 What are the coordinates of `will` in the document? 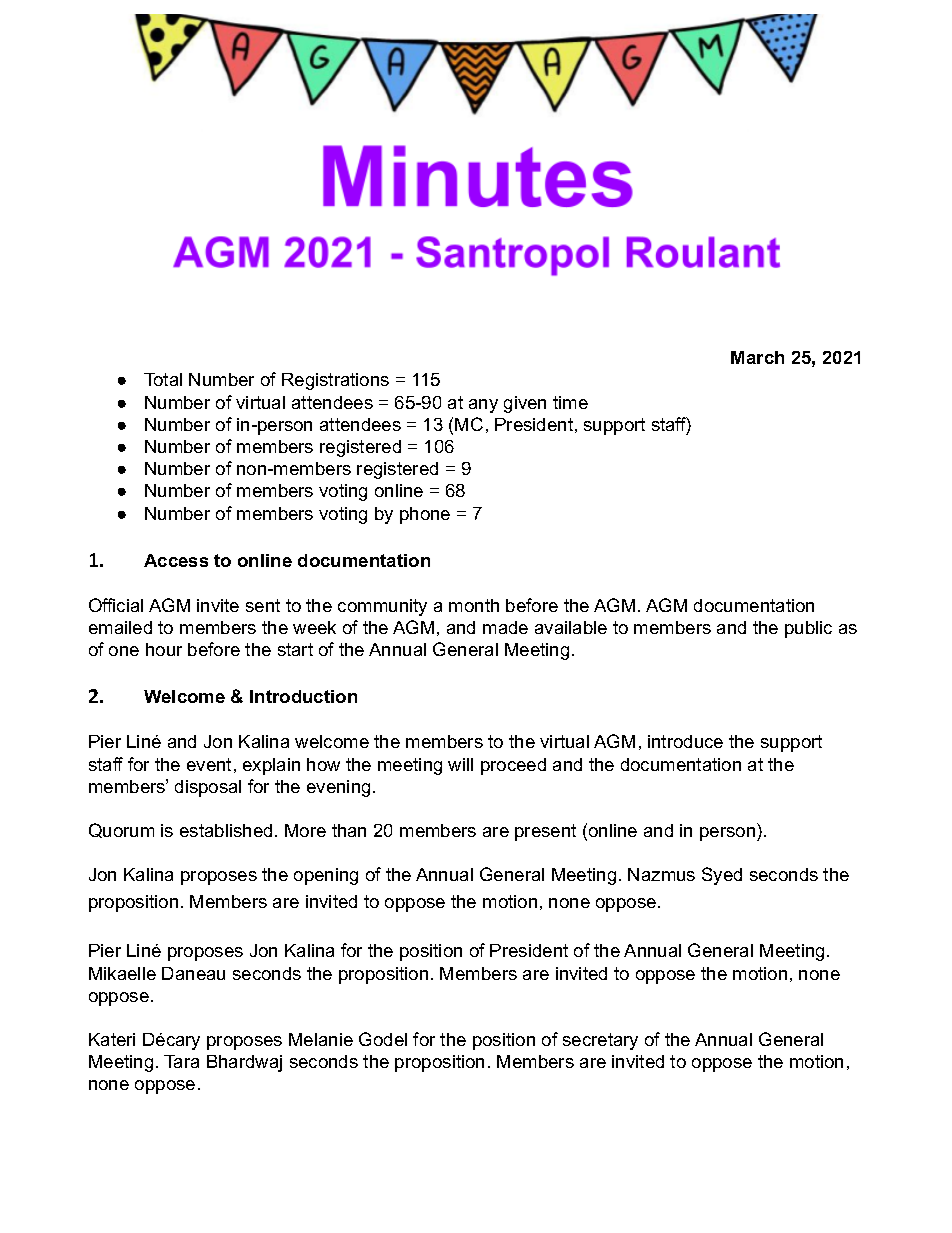 It's located at (460, 764).
